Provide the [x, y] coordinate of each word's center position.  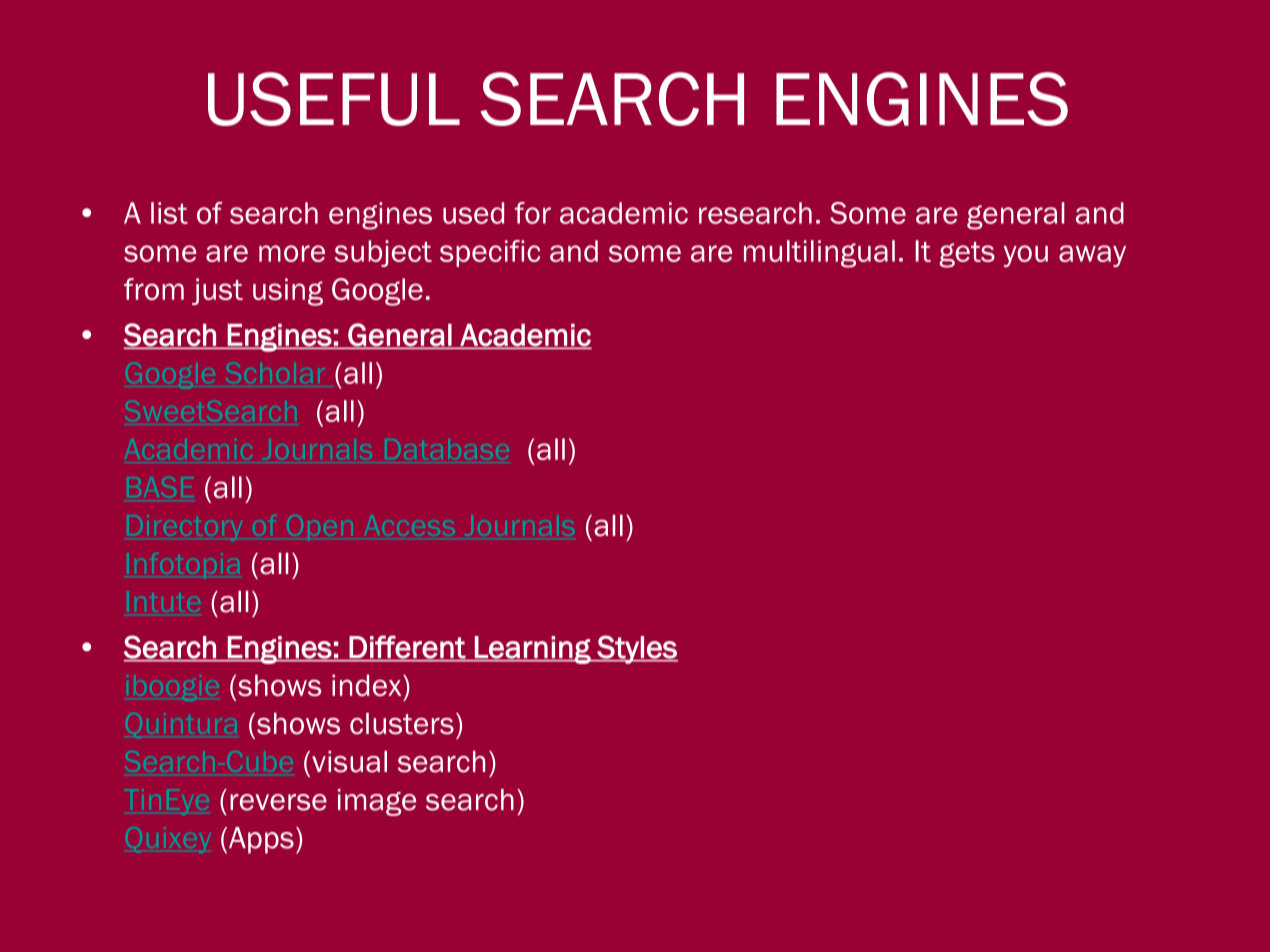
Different [407, 648]
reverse [278, 802]
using [288, 292]
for [533, 213]
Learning [533, 650]
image [377, 802]
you [1026, 256]
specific [490, 253]
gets [967, 255]
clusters [402, 724]
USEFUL [334, 99]
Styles [636, 649]
